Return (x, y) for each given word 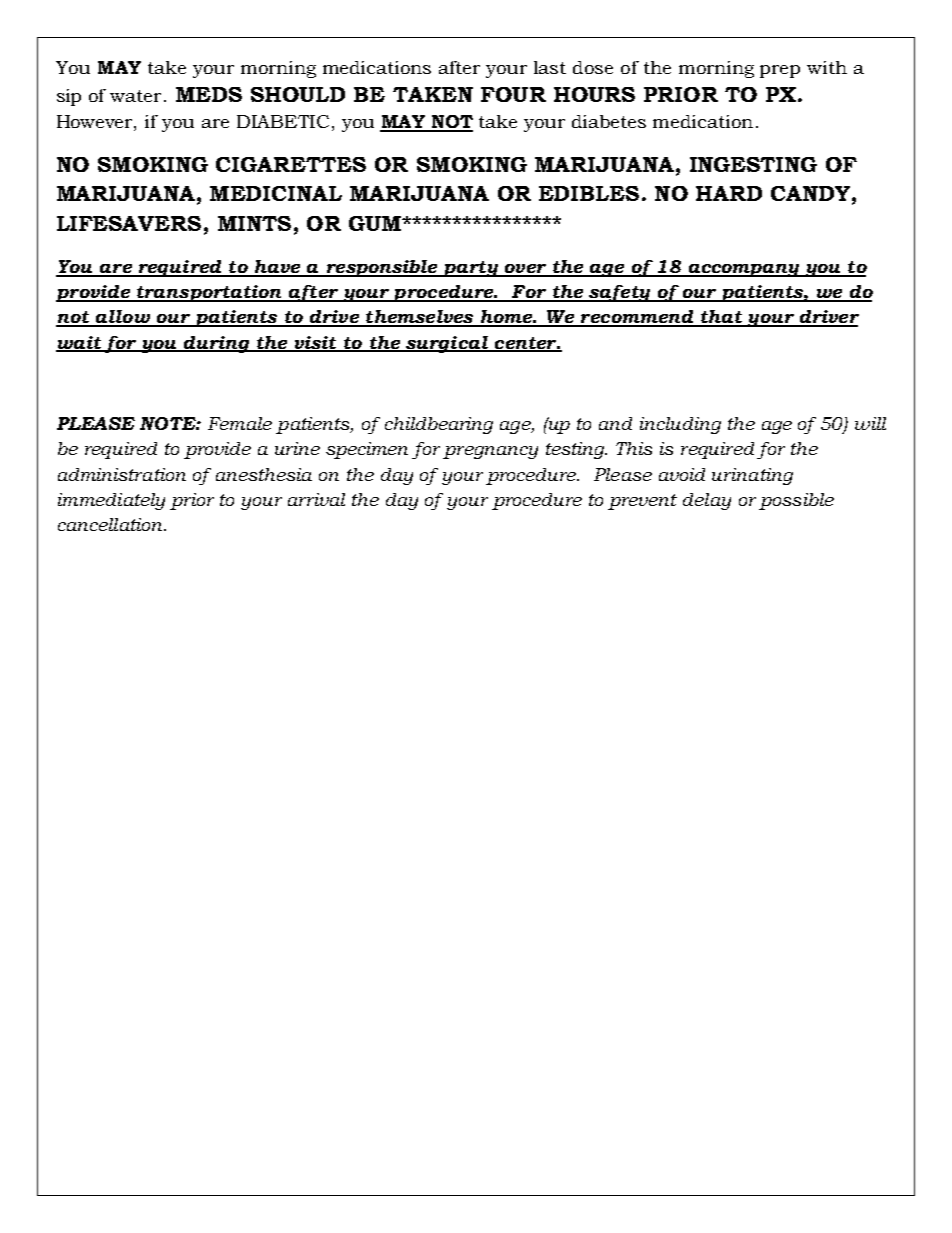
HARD (729, 193)
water (135, 96)
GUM (376, 223)
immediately (111, 501)
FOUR (513, 94)
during (217, 344)
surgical (447, 344)
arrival (316, 499)
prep (780, 71)
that (722, 318)
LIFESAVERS (129, 223)
